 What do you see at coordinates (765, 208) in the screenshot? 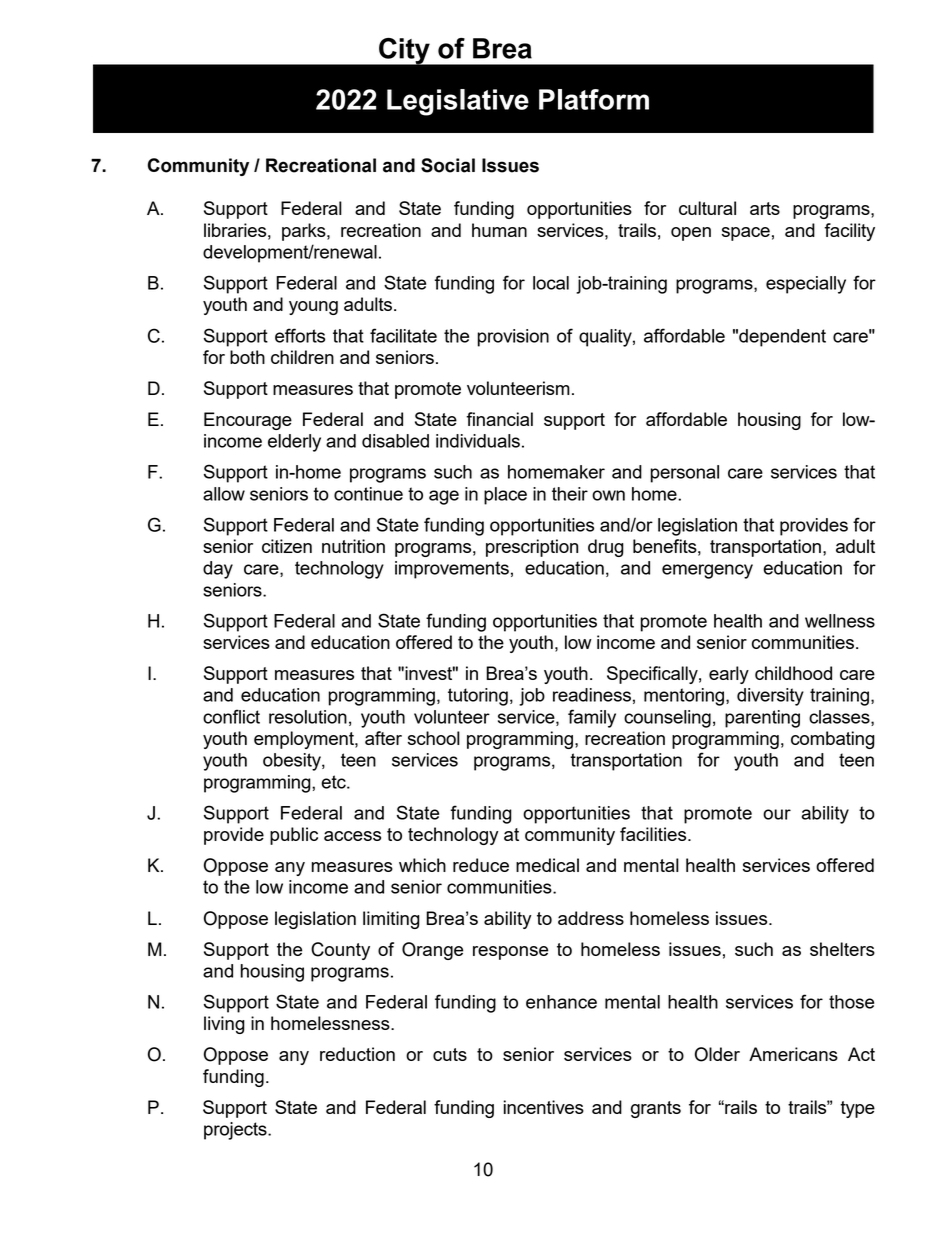
I see `arts` at bounding box center [765, 208].
